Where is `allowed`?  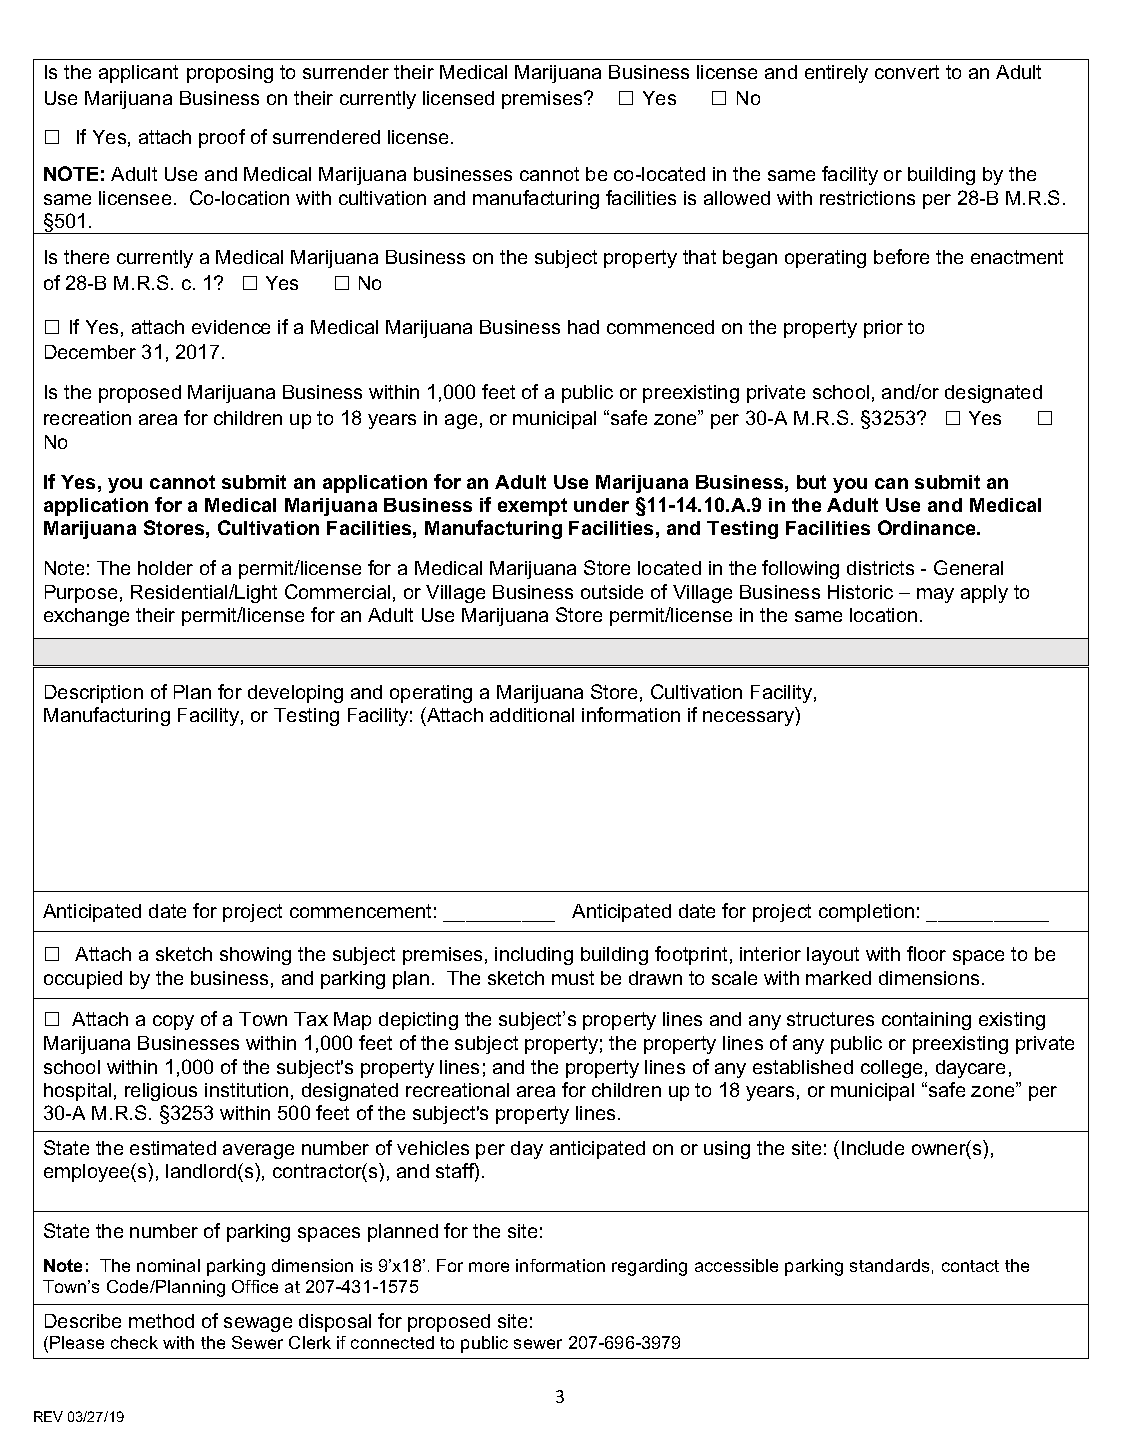 allowed is located at coordinates (737, 198).
